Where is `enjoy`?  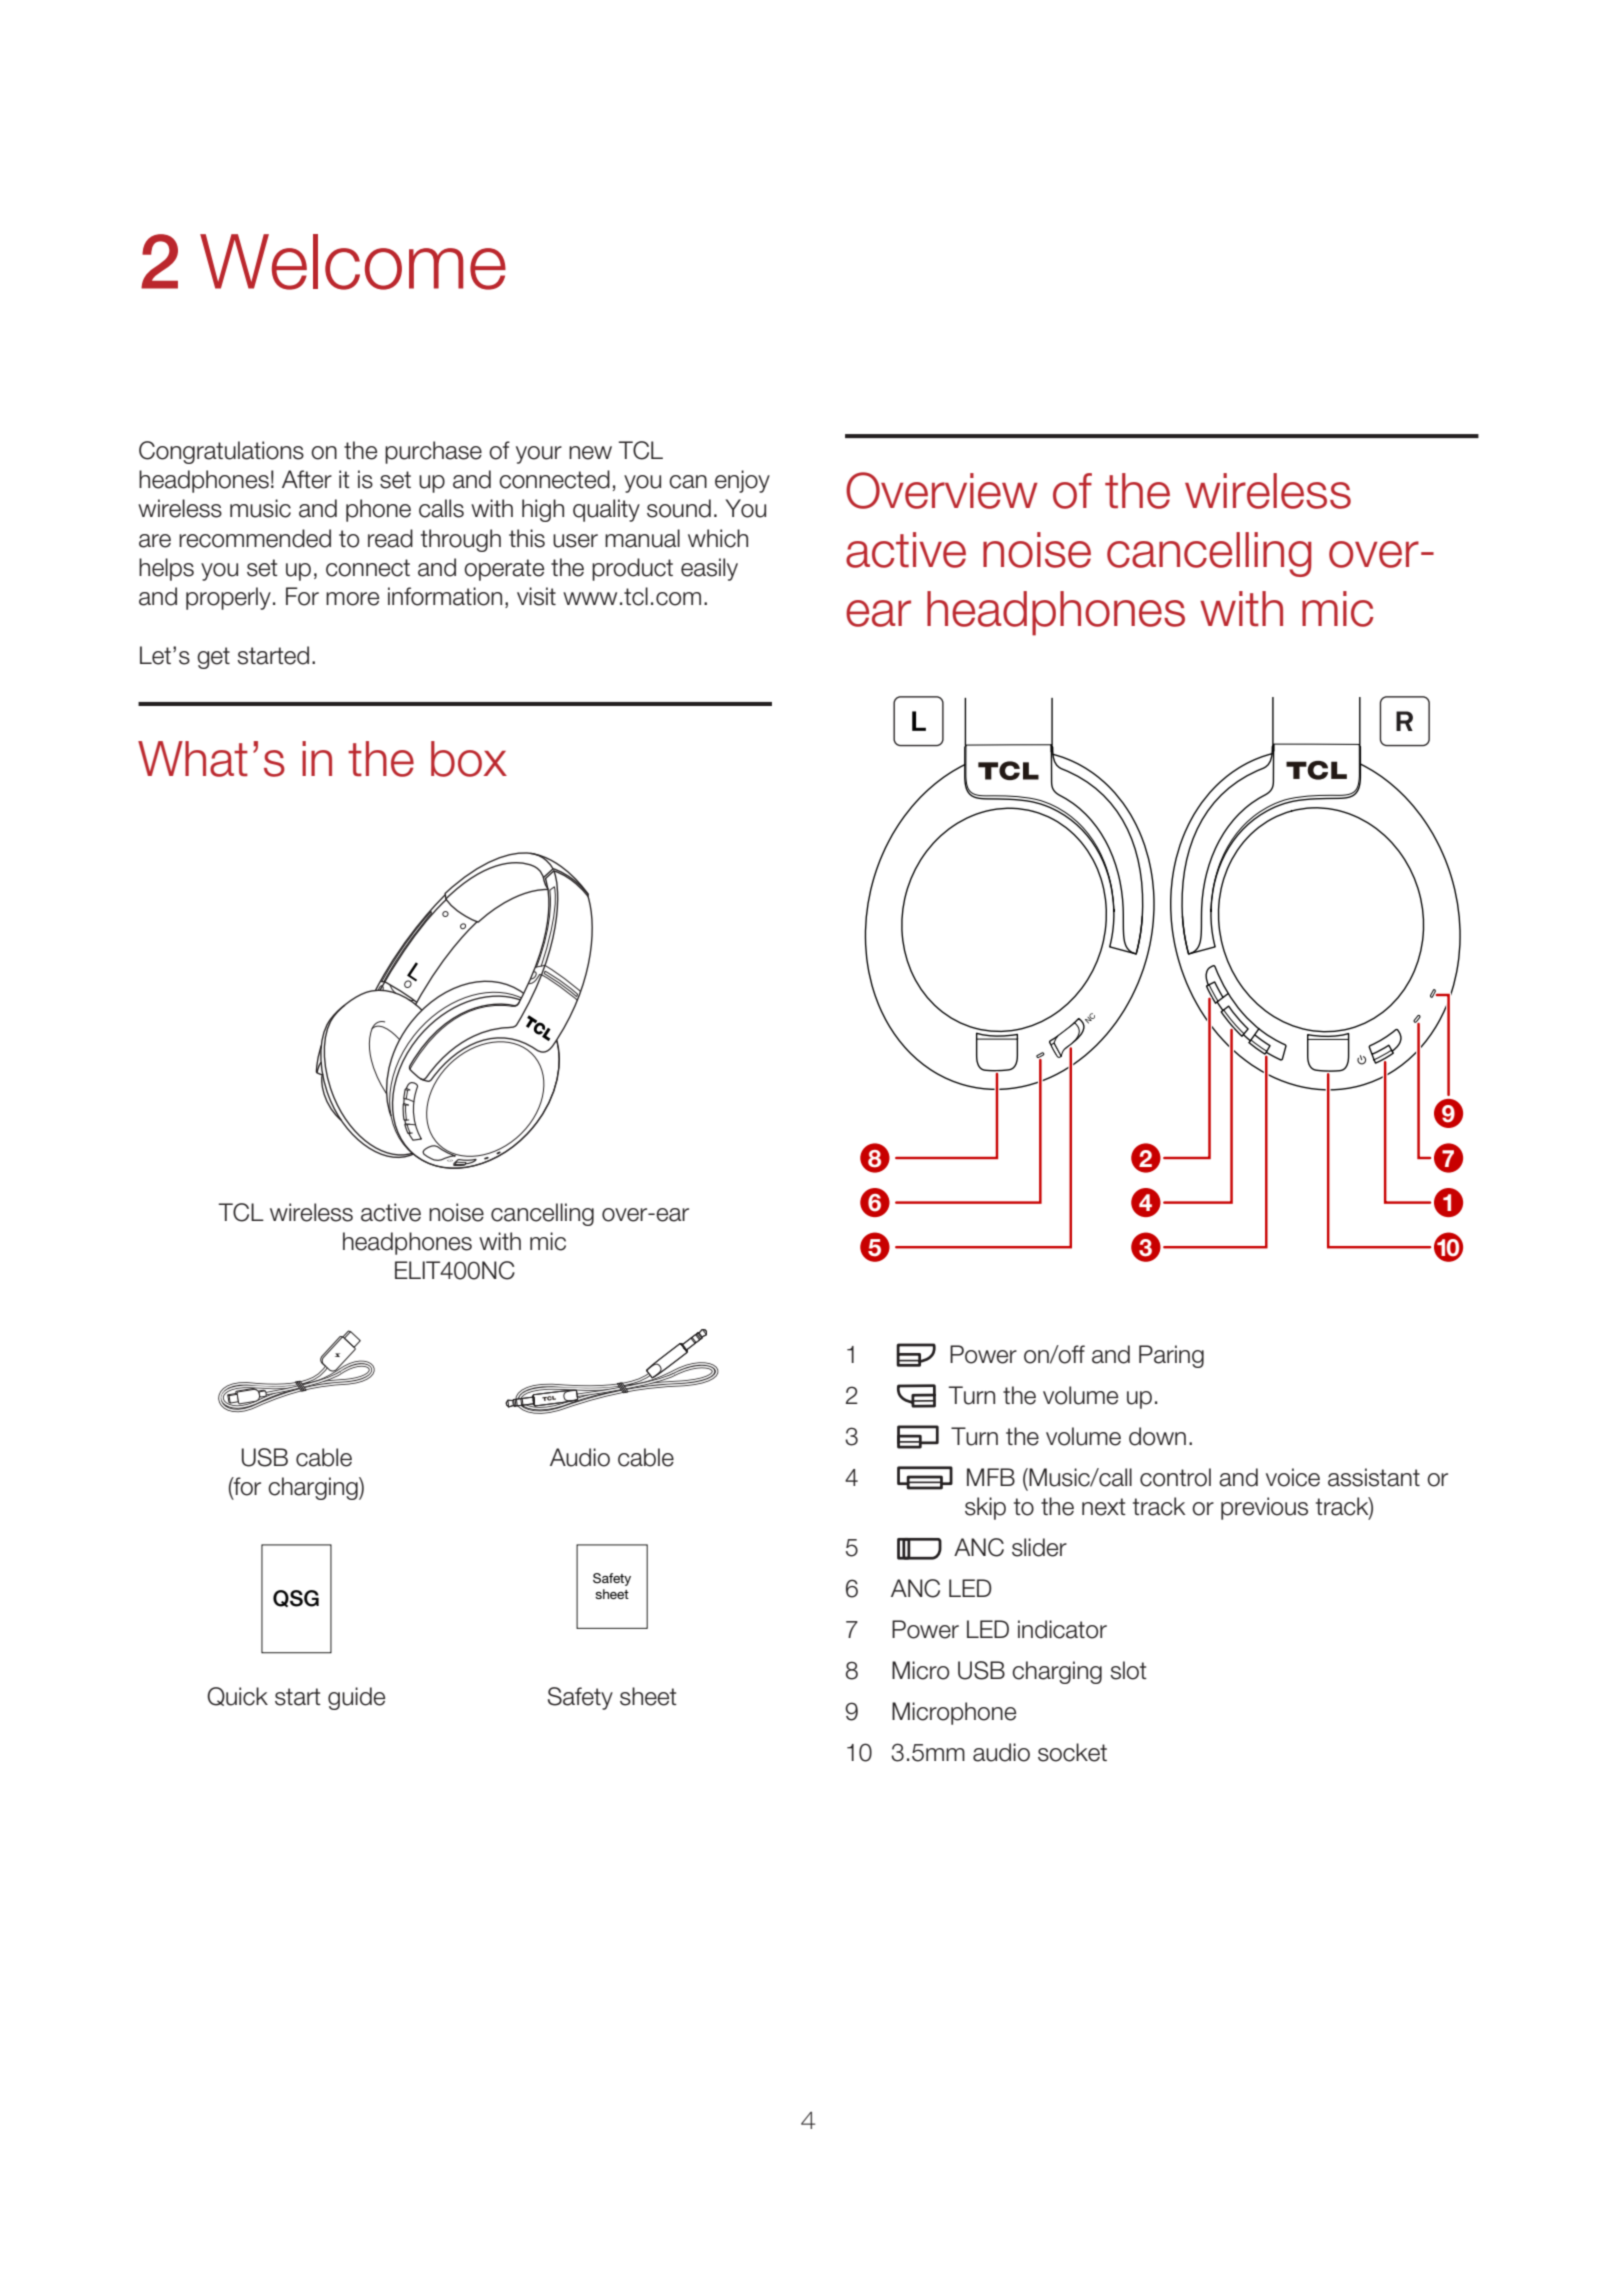 enjoy is located at coordinates (742, 481).
